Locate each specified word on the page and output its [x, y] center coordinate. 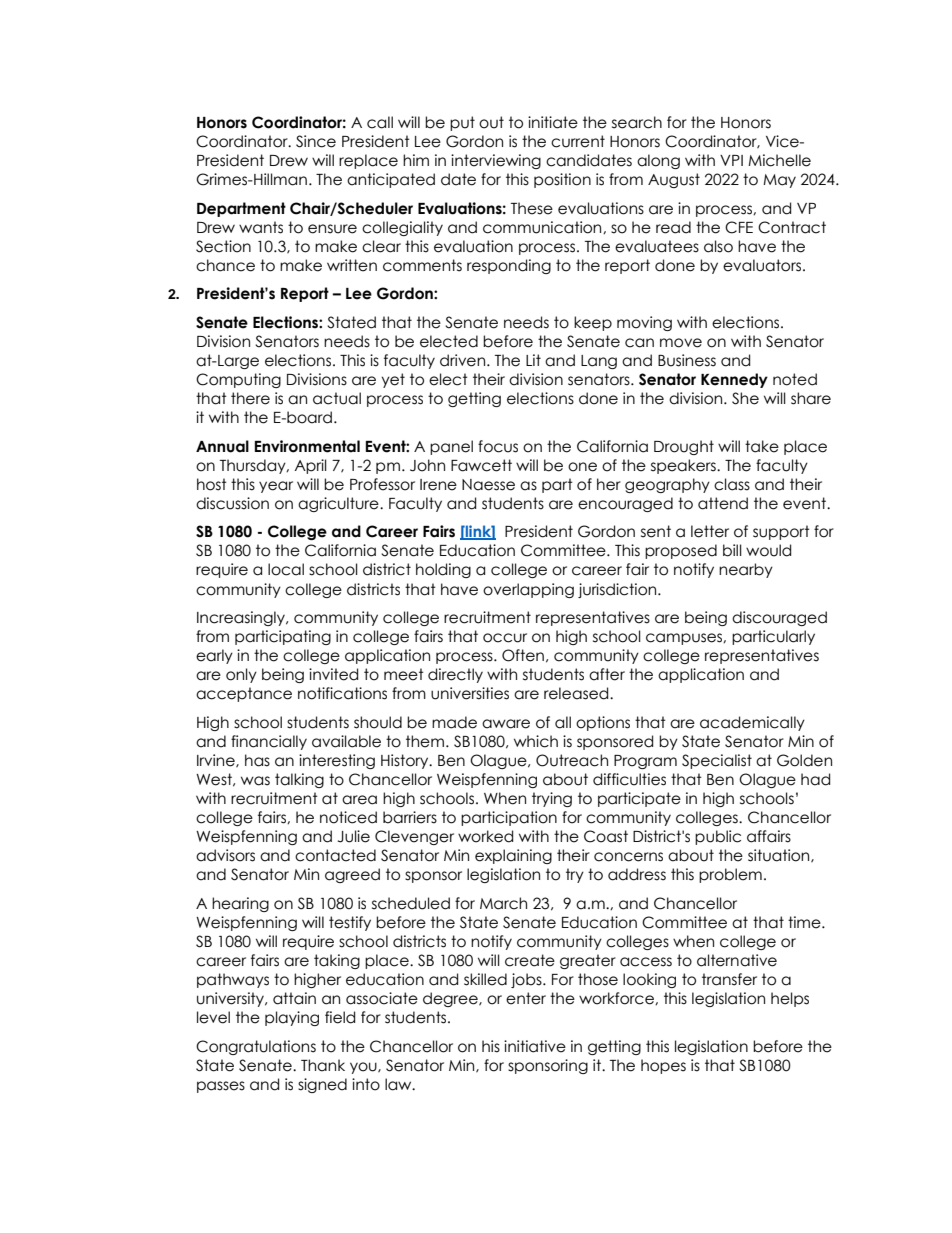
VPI [731, 160]
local [286, 569]
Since [316, 141]
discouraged [779, 618]
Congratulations [256, 1047]
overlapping [528, 590]
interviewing [496, 161]
